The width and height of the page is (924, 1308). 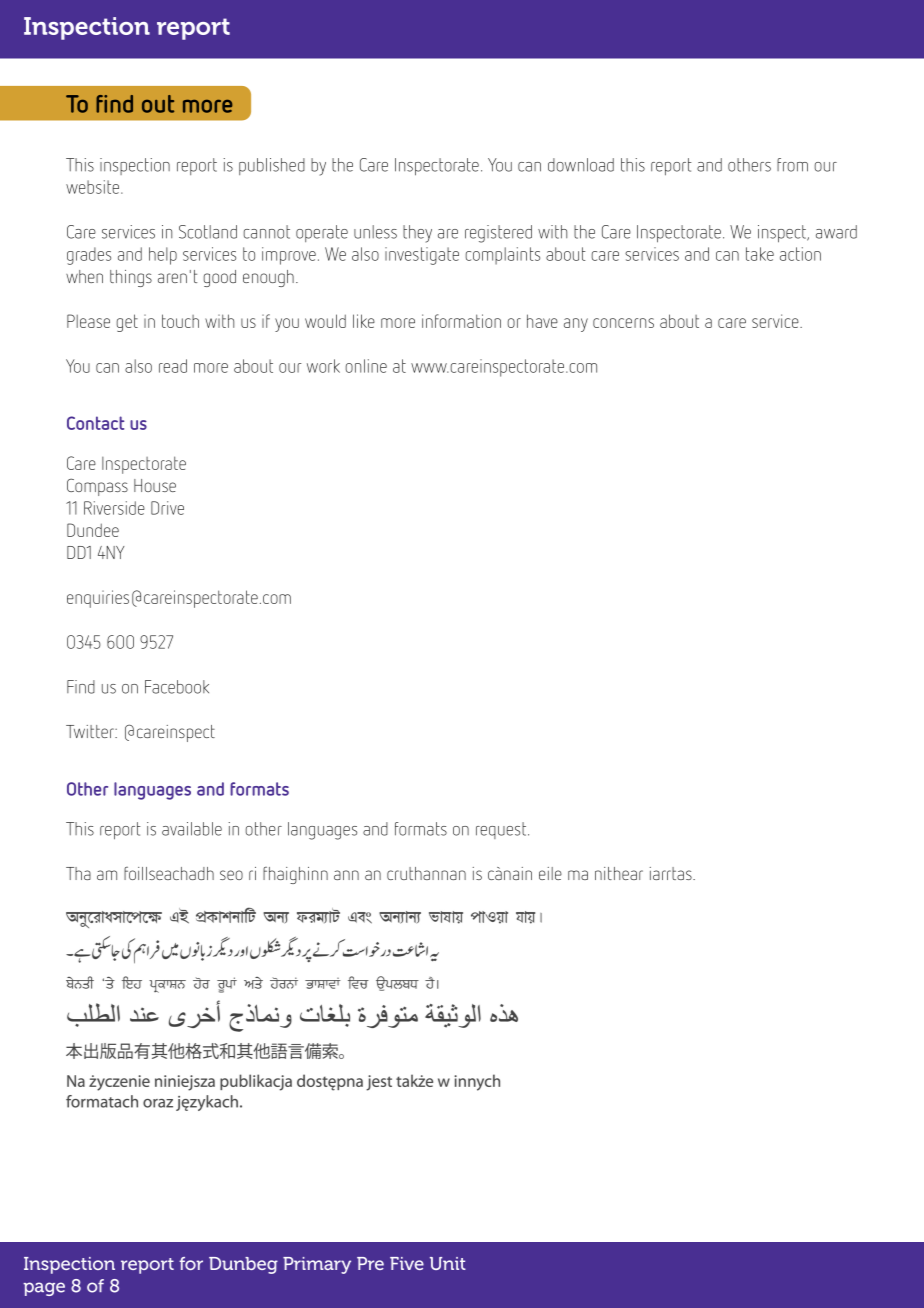 What do you see at coordinates (44, 1289) in the page?
I see `page` at bounding box center [44, 1289].
